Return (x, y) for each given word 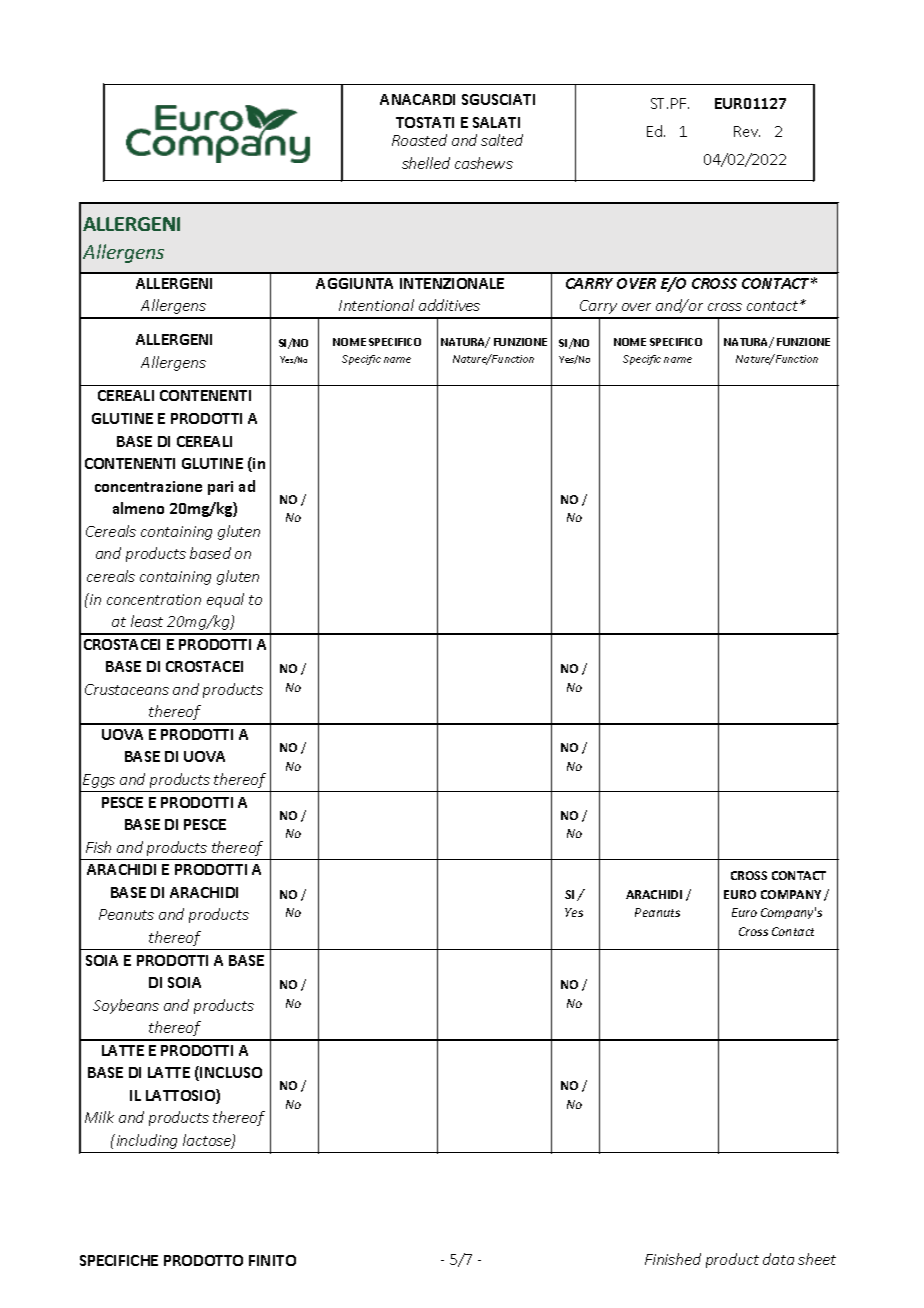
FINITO (272, 1260)
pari (220, 488)
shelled (426, 163)
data (778, 1259)
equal (225, 600)
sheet (817, 1259)
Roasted (419, 140)
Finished (673, 1259)
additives (449, 305)
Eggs (99, 781)
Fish (98, 847)
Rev (747, 131)
